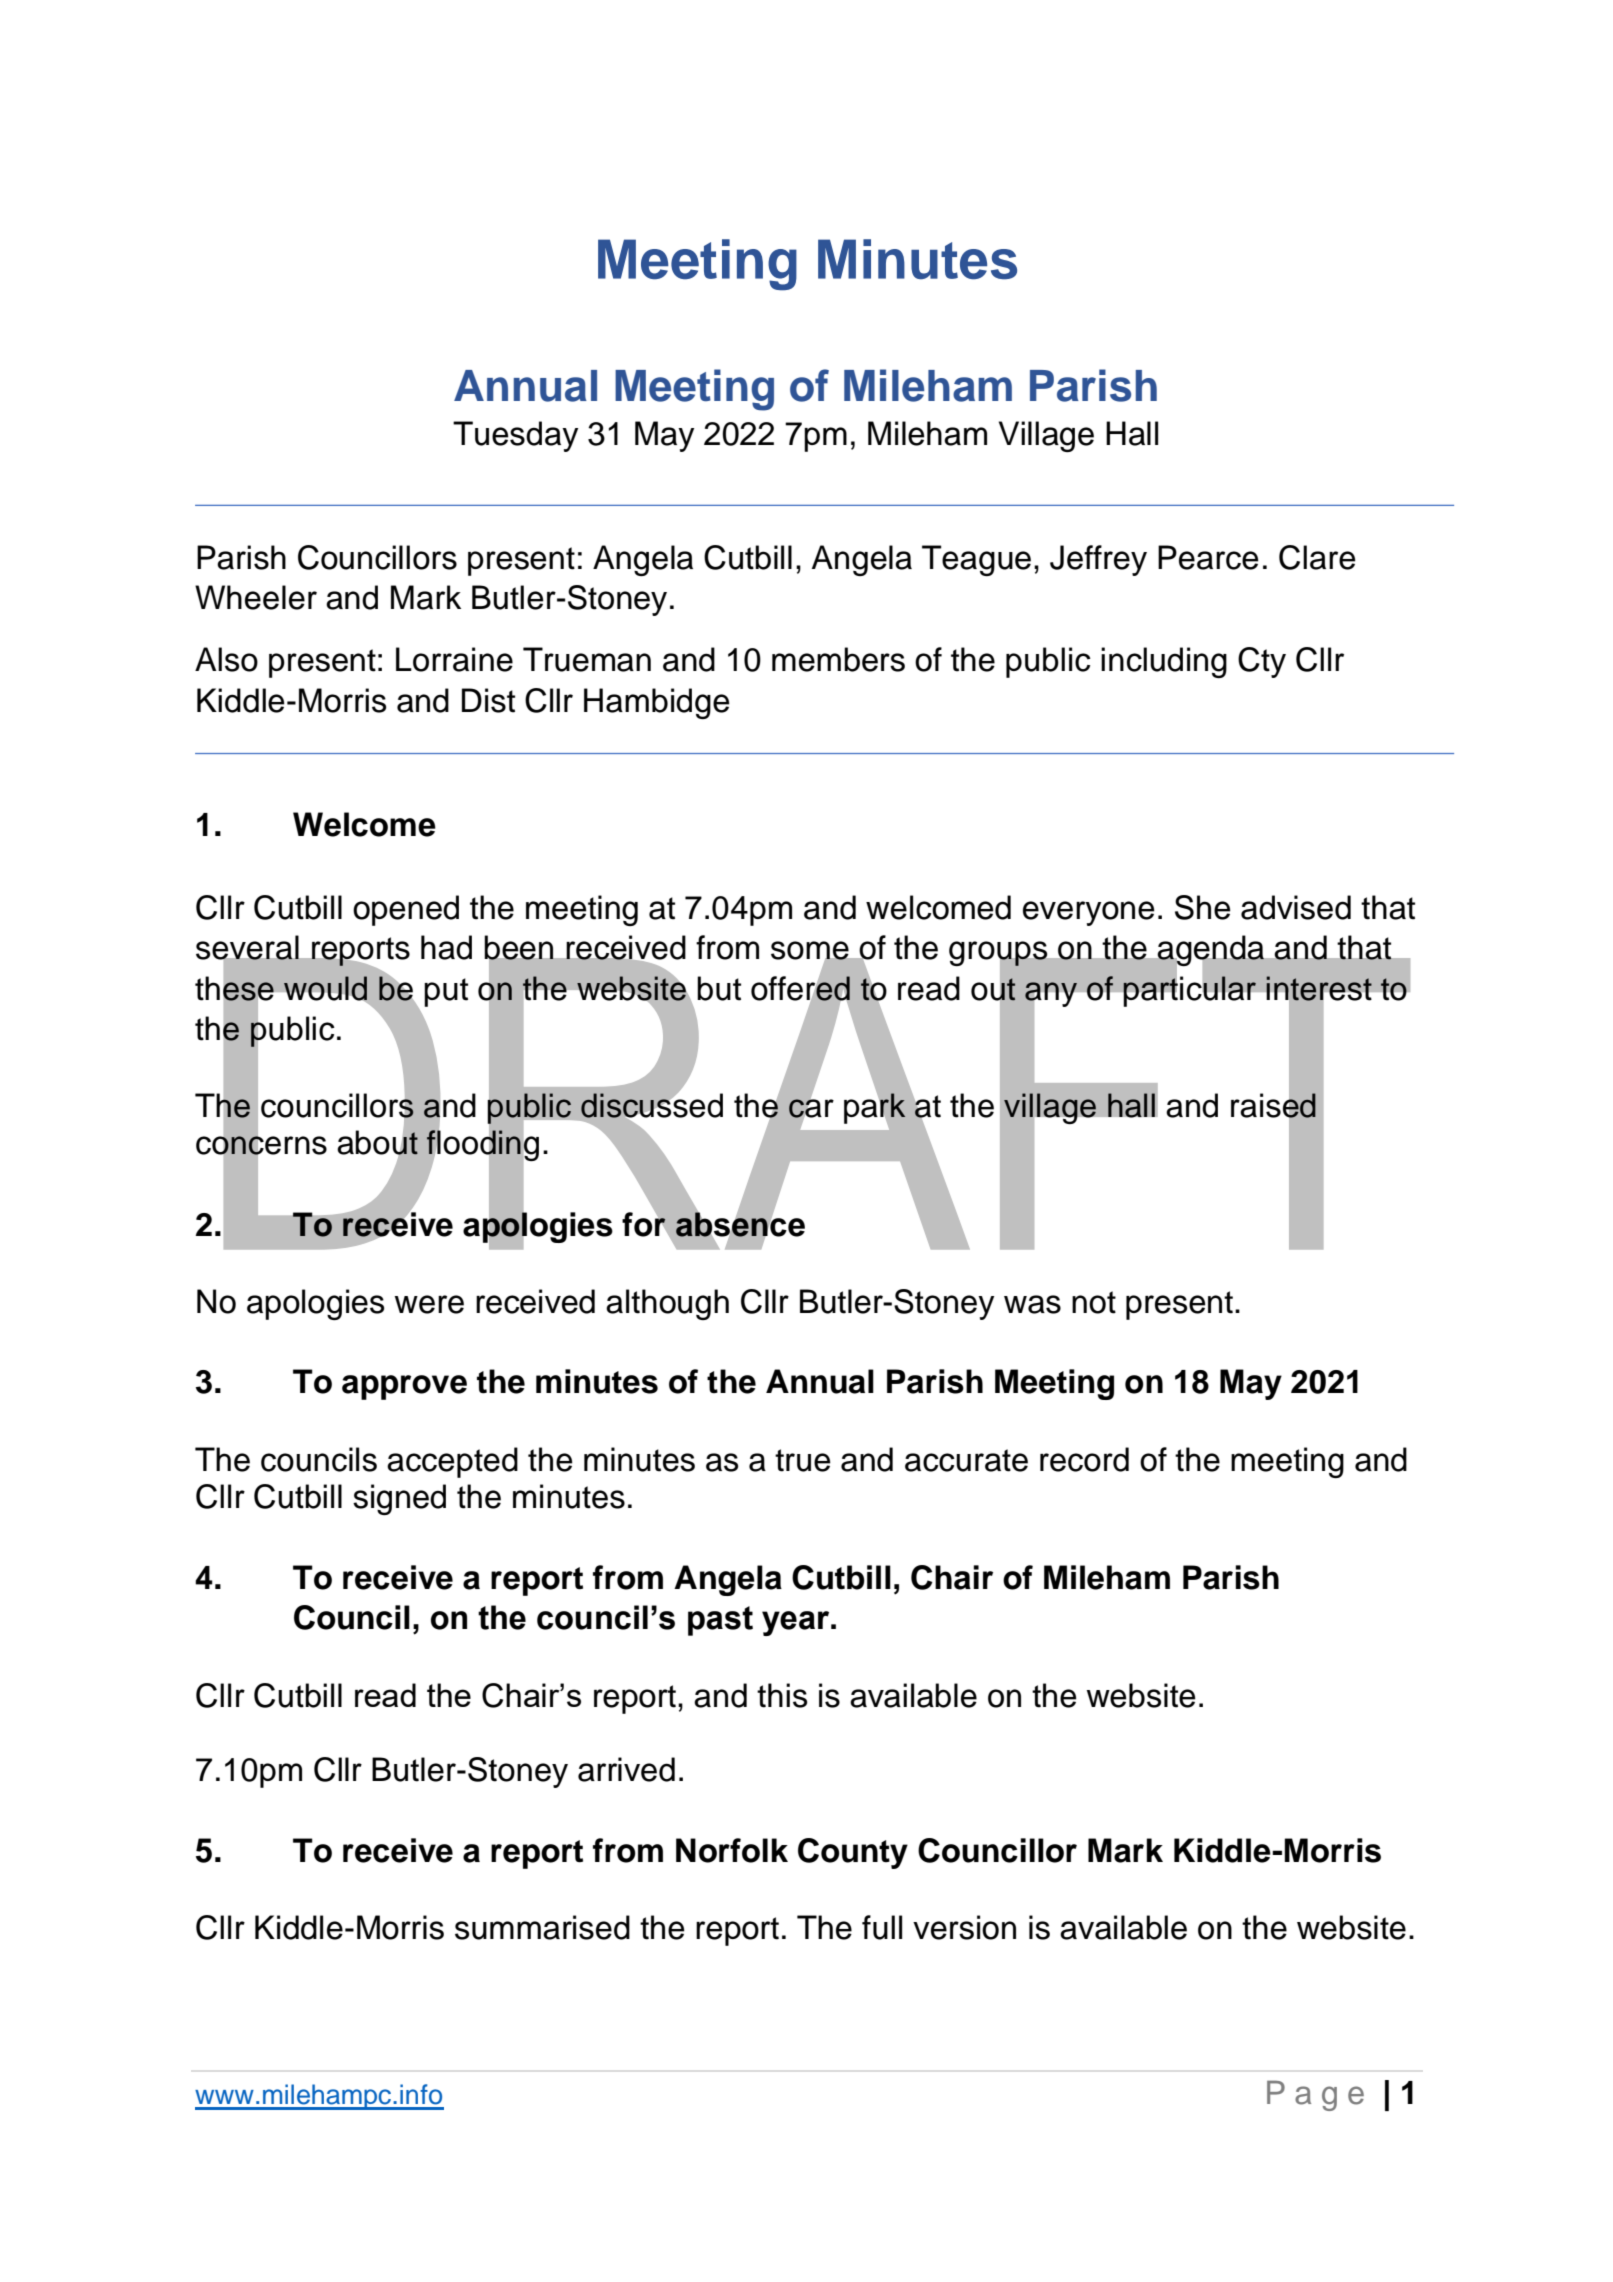 This screenshot has height=2282, width=1613. Describe the element at coordinates (446, 992) in the screenshot. I see `put` at that location.
